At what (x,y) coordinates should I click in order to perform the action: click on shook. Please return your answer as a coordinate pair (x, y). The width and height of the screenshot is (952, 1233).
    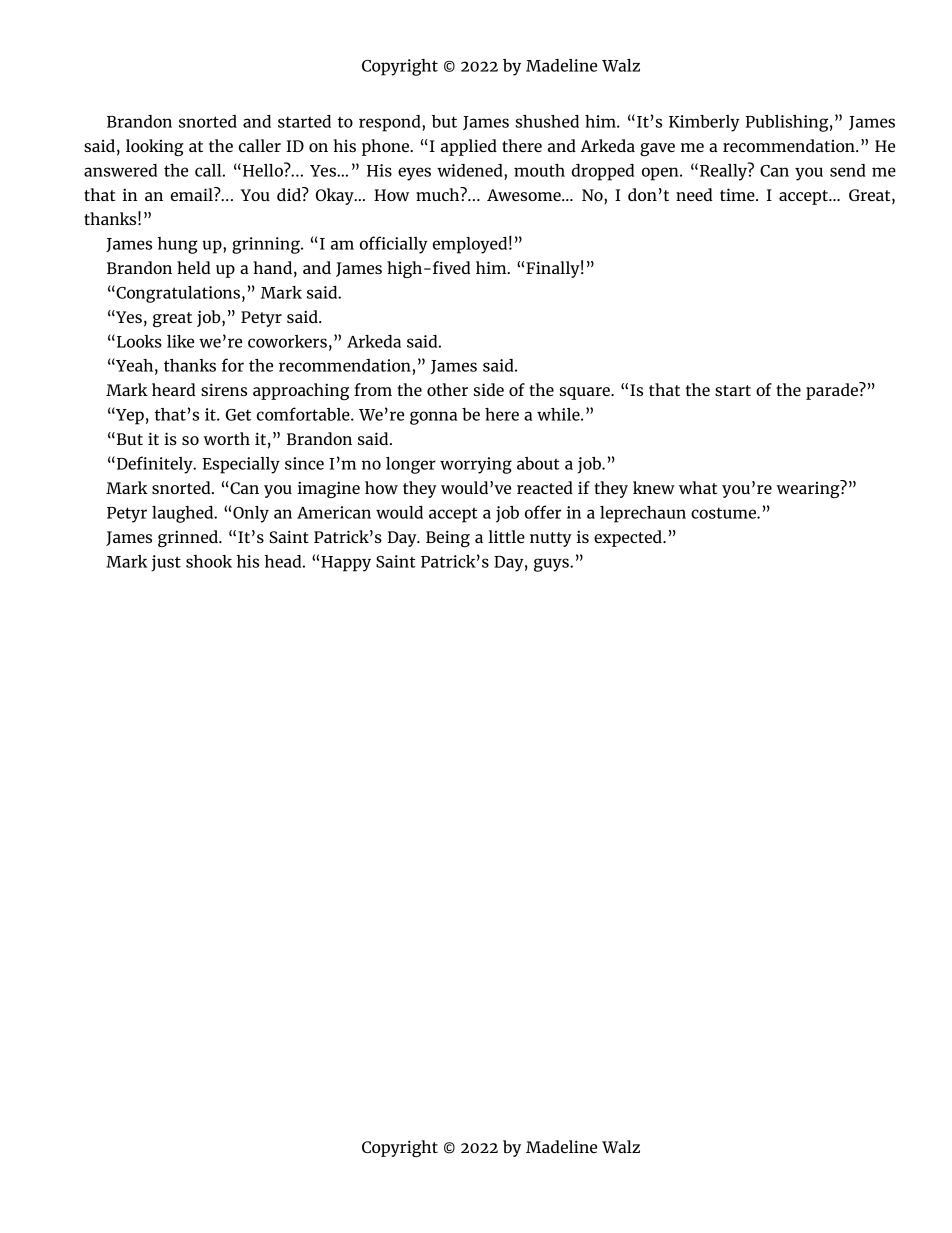
    Looking at the image, I should click on (209, 561).
